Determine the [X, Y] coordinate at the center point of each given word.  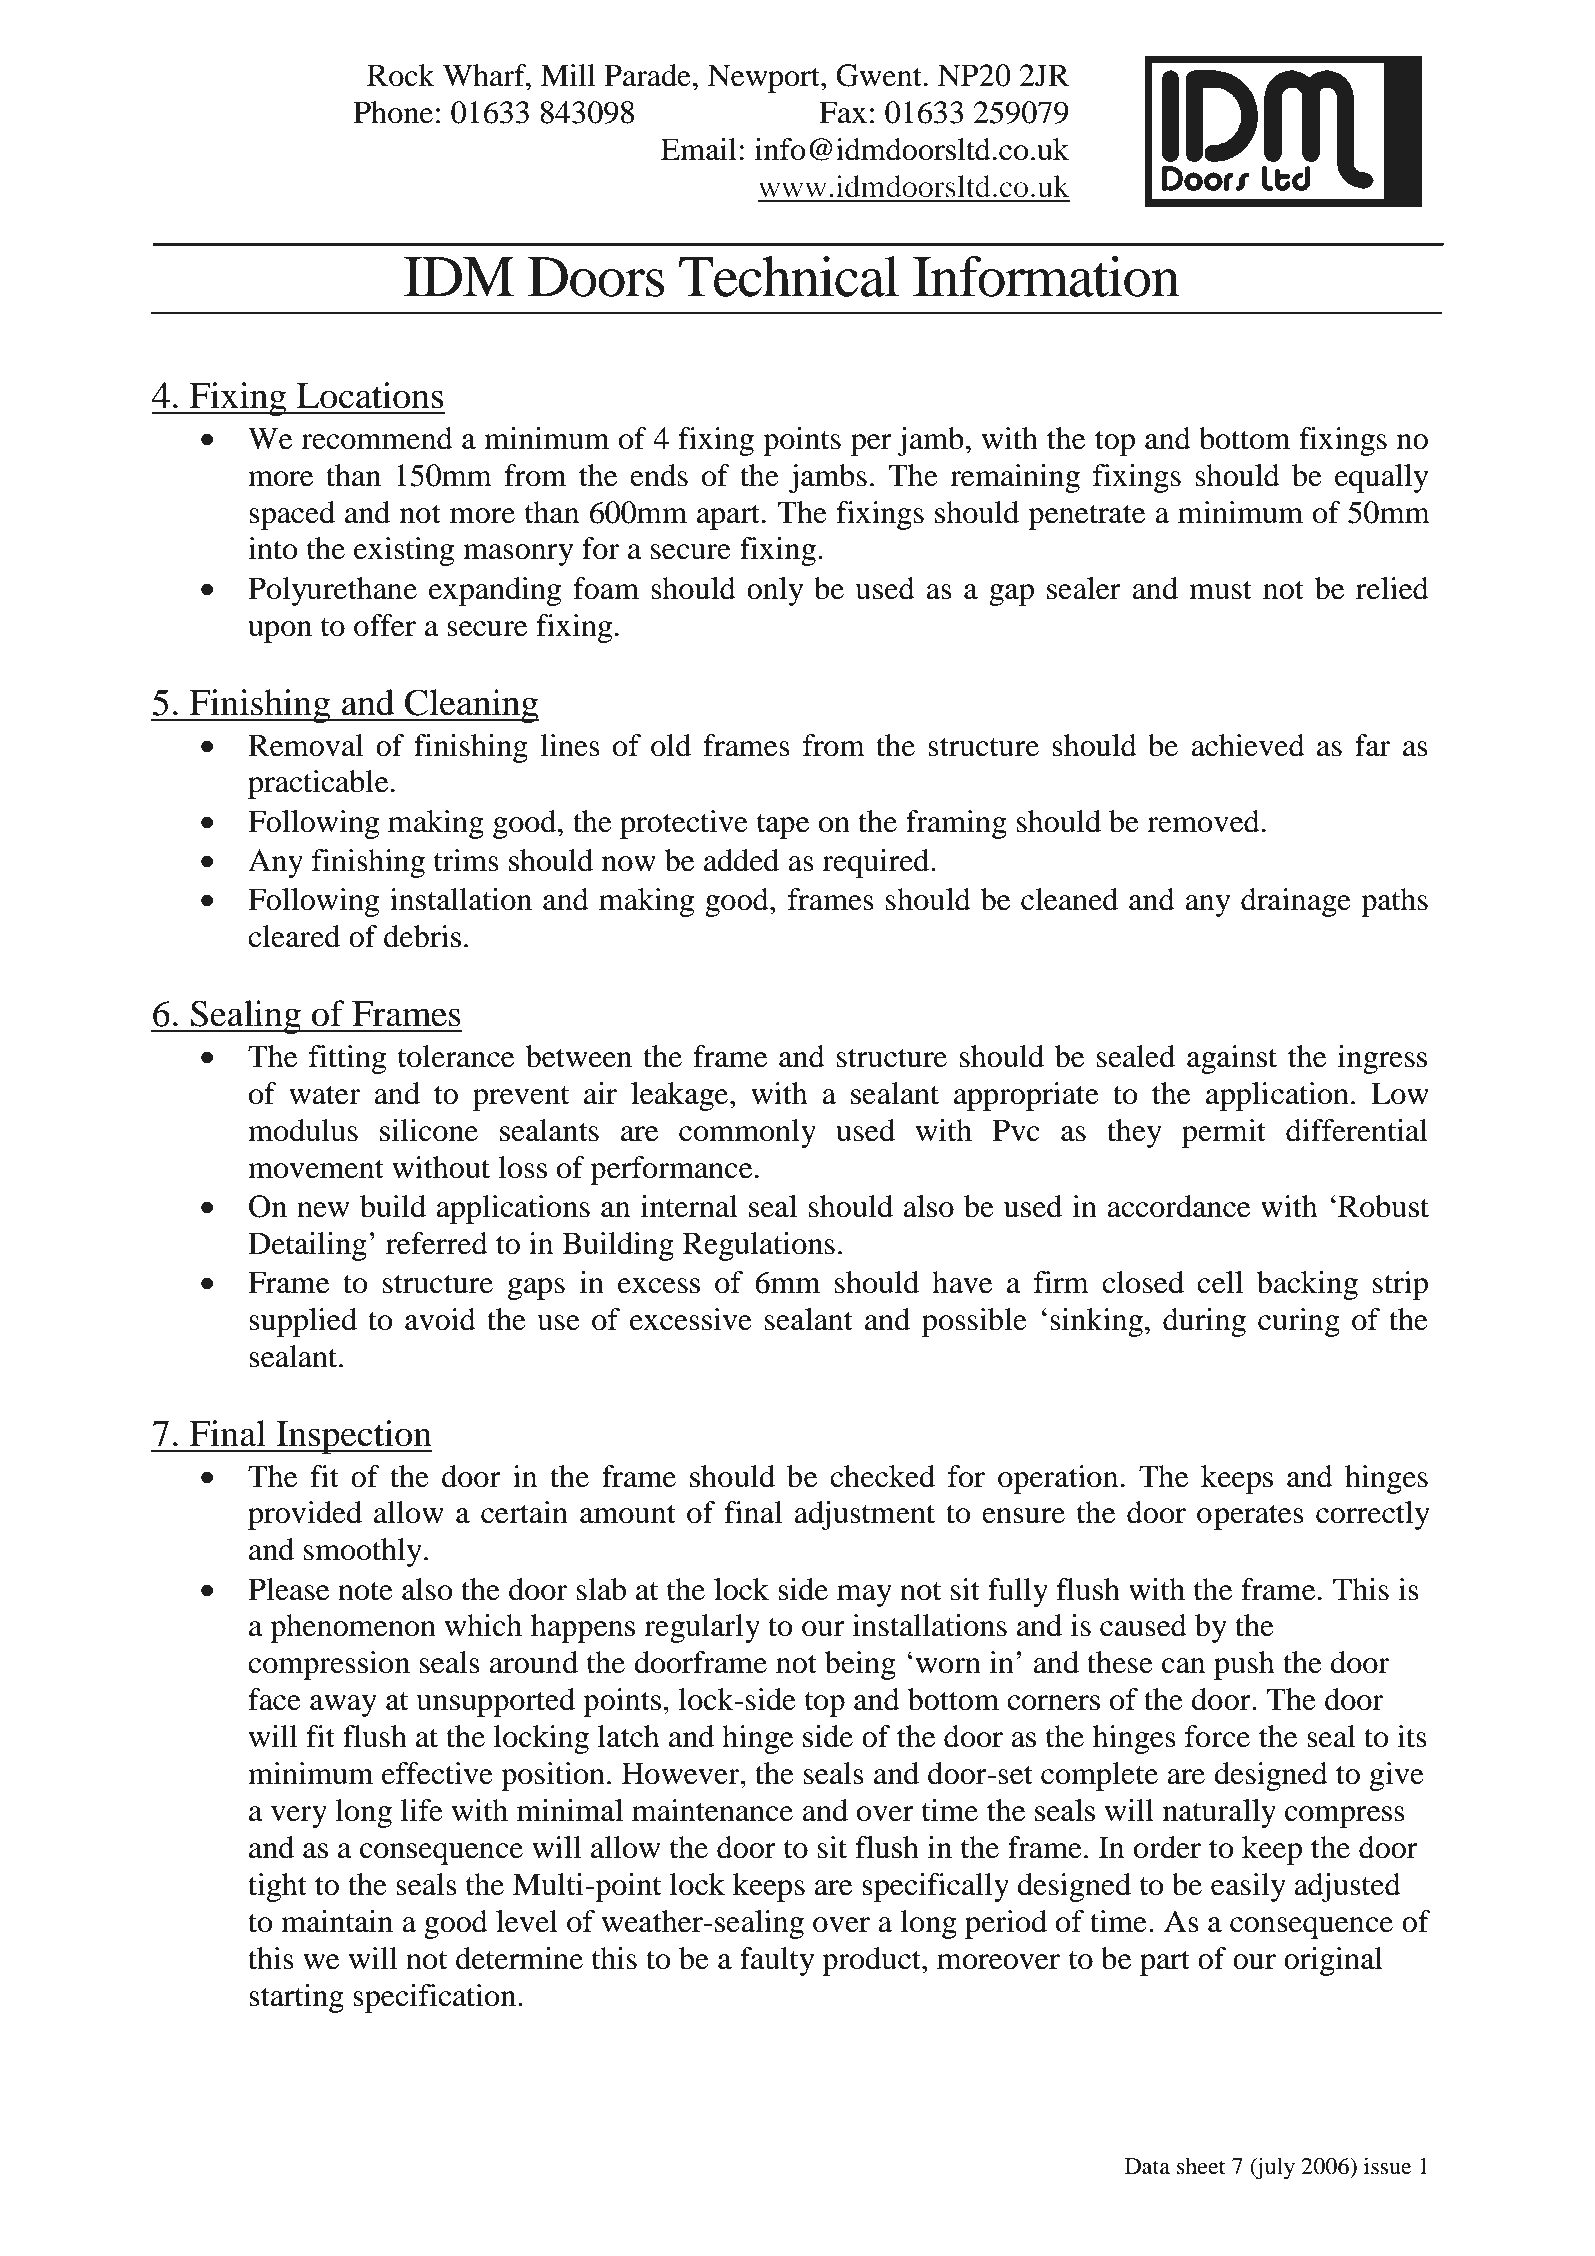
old [671, 745]
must [1220, 590]
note [365, 1591]
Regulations [759, 1246]
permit [1224, 1133]
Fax [843, 112]
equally [1381, 478]
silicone [429, 1130]
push [1244, 1665]
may [864, 1596]
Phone [393, 112]
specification [434, 1998]
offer [385, 625]
